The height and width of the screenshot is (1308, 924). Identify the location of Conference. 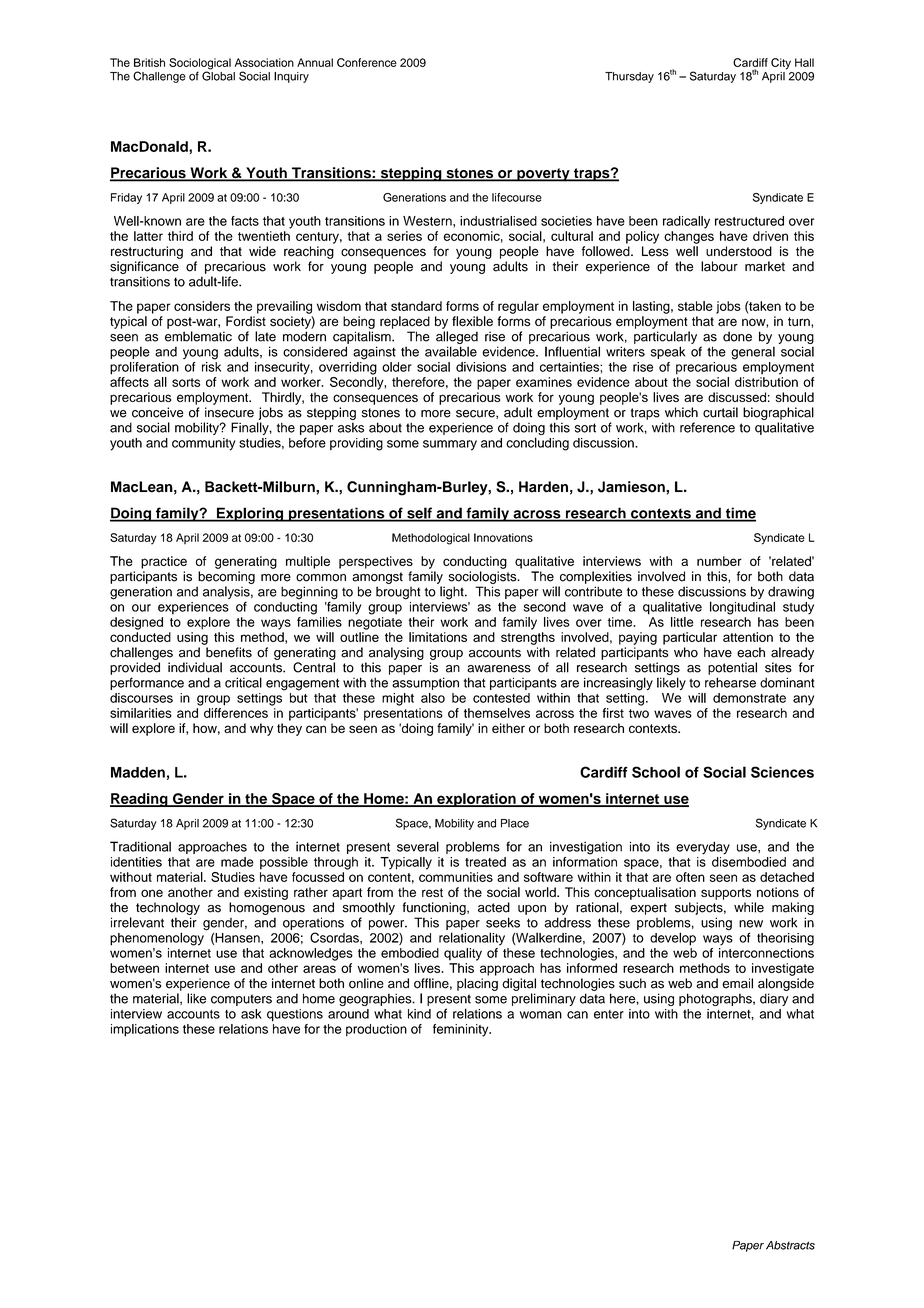
(367, 62).
